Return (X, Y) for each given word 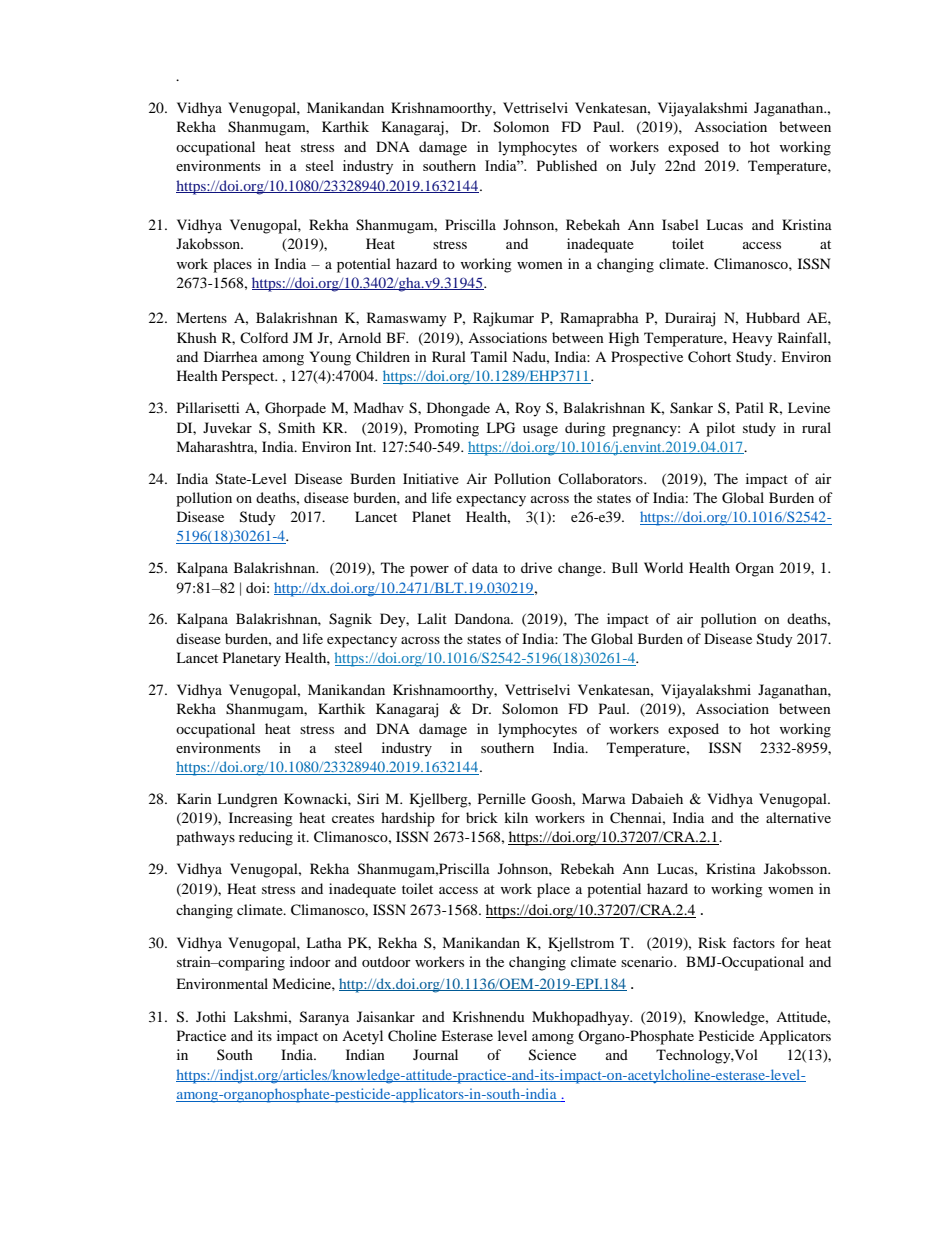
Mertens (201, 317)
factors (754, 942)
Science (552, 1055)
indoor (310, 961)
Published (567, 165)
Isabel (680, 224)
